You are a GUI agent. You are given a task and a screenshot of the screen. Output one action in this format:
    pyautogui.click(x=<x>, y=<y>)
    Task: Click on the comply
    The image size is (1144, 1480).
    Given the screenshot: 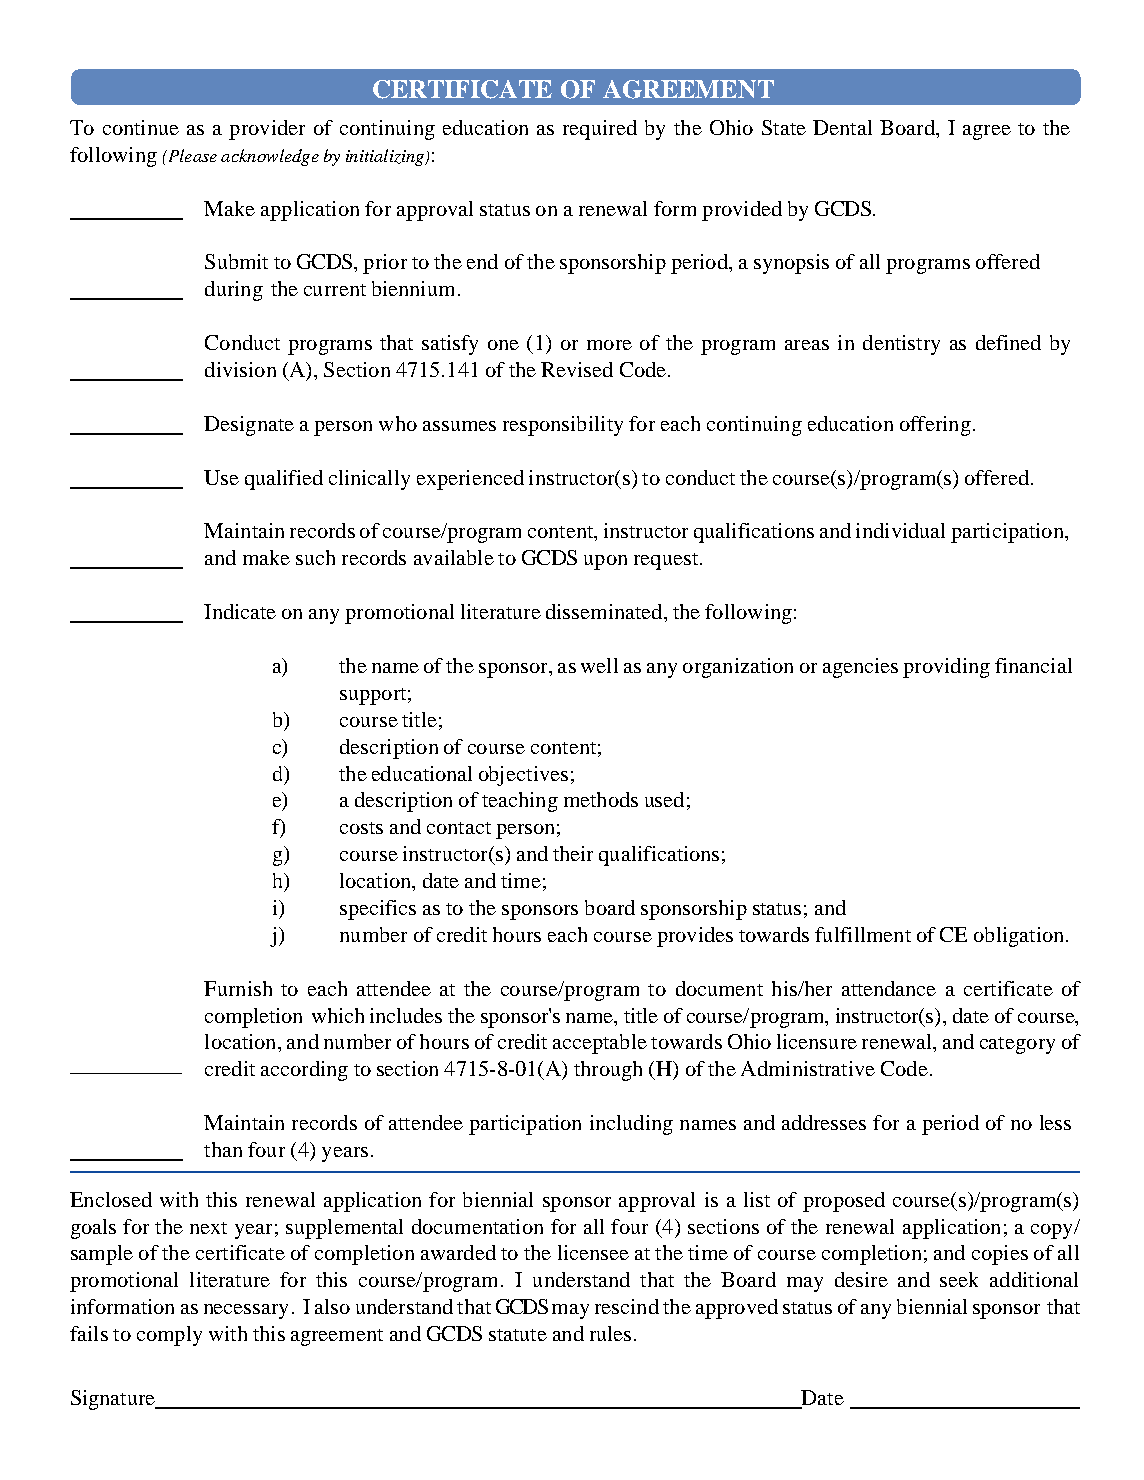 What is the action you would take?
    pyautogui.click(x=169, y=1336)
